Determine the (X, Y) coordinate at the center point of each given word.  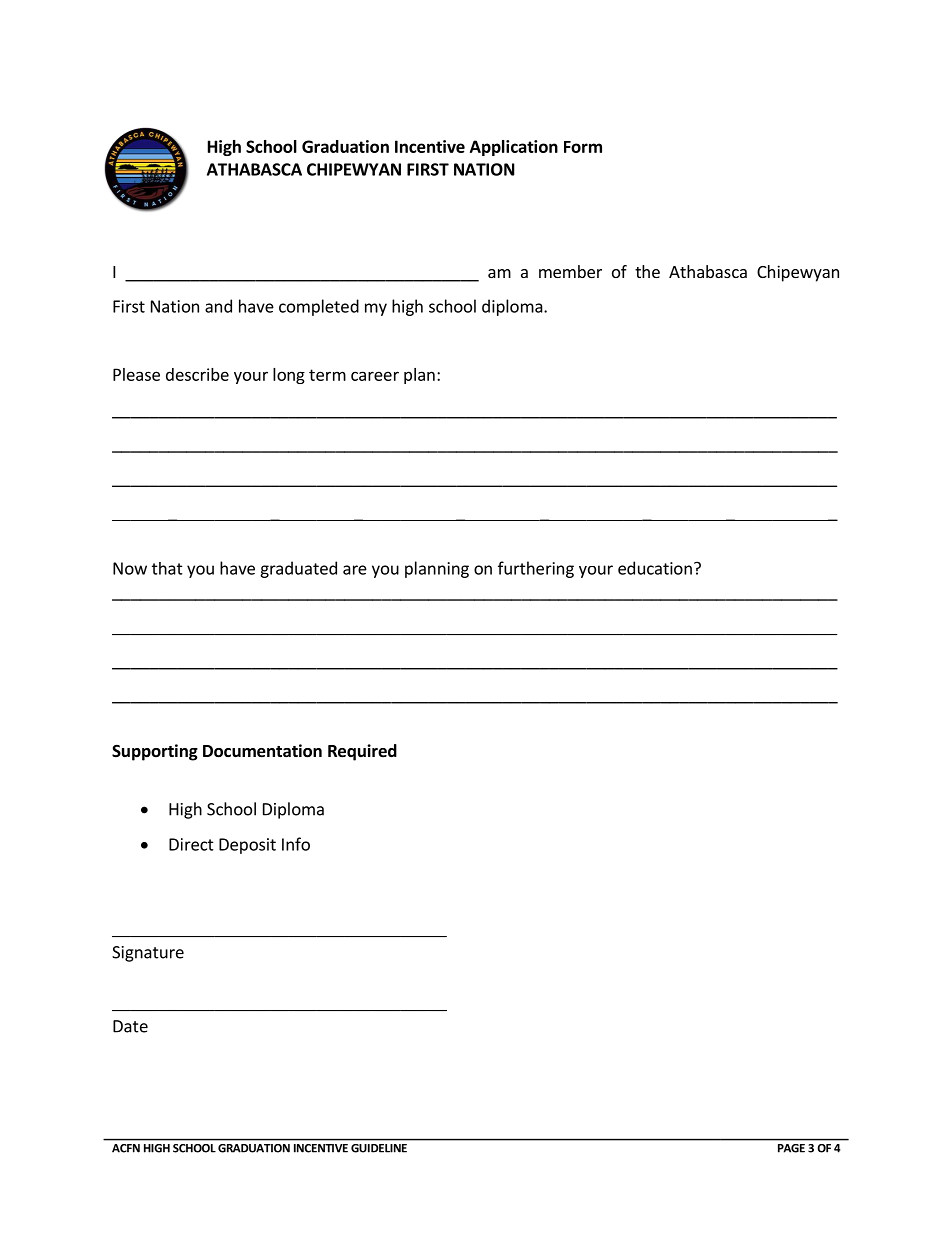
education (655, 568)
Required (362, 752)
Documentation (262, 751)
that (167, 568)
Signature (148, 954)
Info (296, 844)
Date (130, 1026)
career (375, 376)
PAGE (791, 1148)
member (570, 271)
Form (583, 147)
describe (197, 374)
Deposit (247, 846)
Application (514, 148)
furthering (536, 569)
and (218, 306)
